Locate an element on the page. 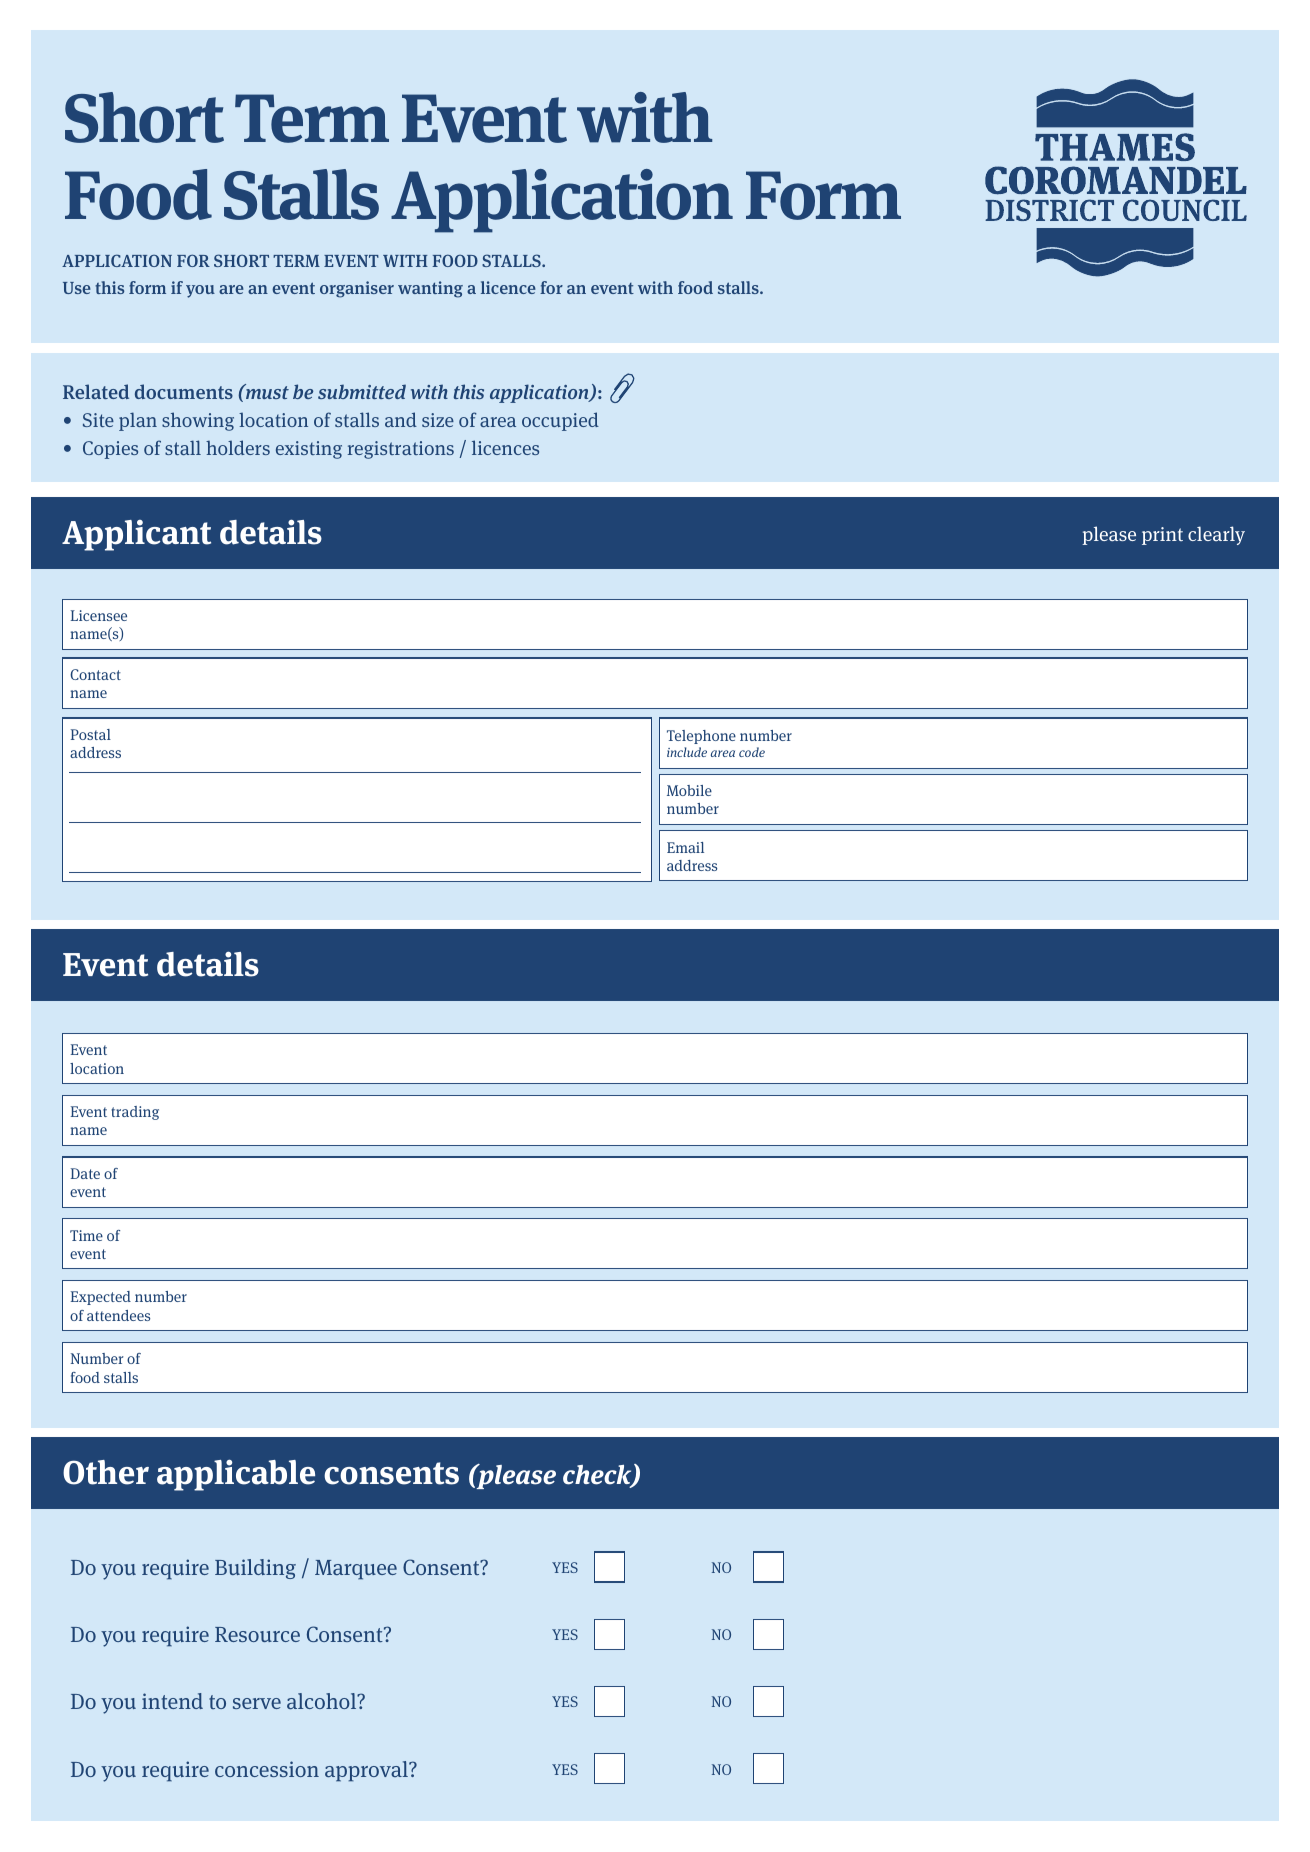 The height and width of the document is (1852, 1310). Contact is located at coordinates (95, 674).
